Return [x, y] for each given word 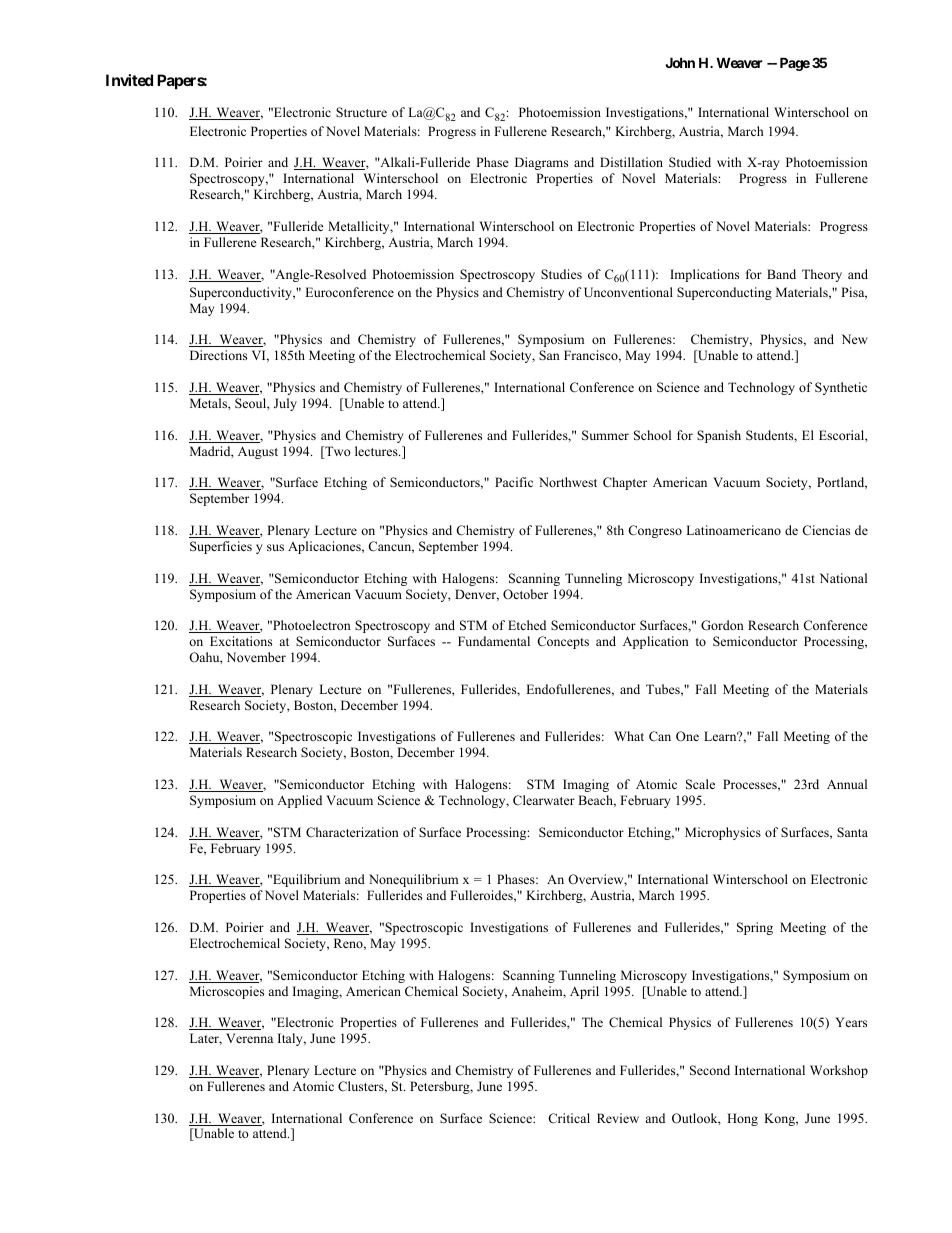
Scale [700, 784]
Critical [569, 1118]
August [258, 452]
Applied [299, 801]
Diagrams [541, 163]
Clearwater [544, 800]
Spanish [719, 436]
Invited [129, 80]
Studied [690, 162]
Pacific [514, 482]
